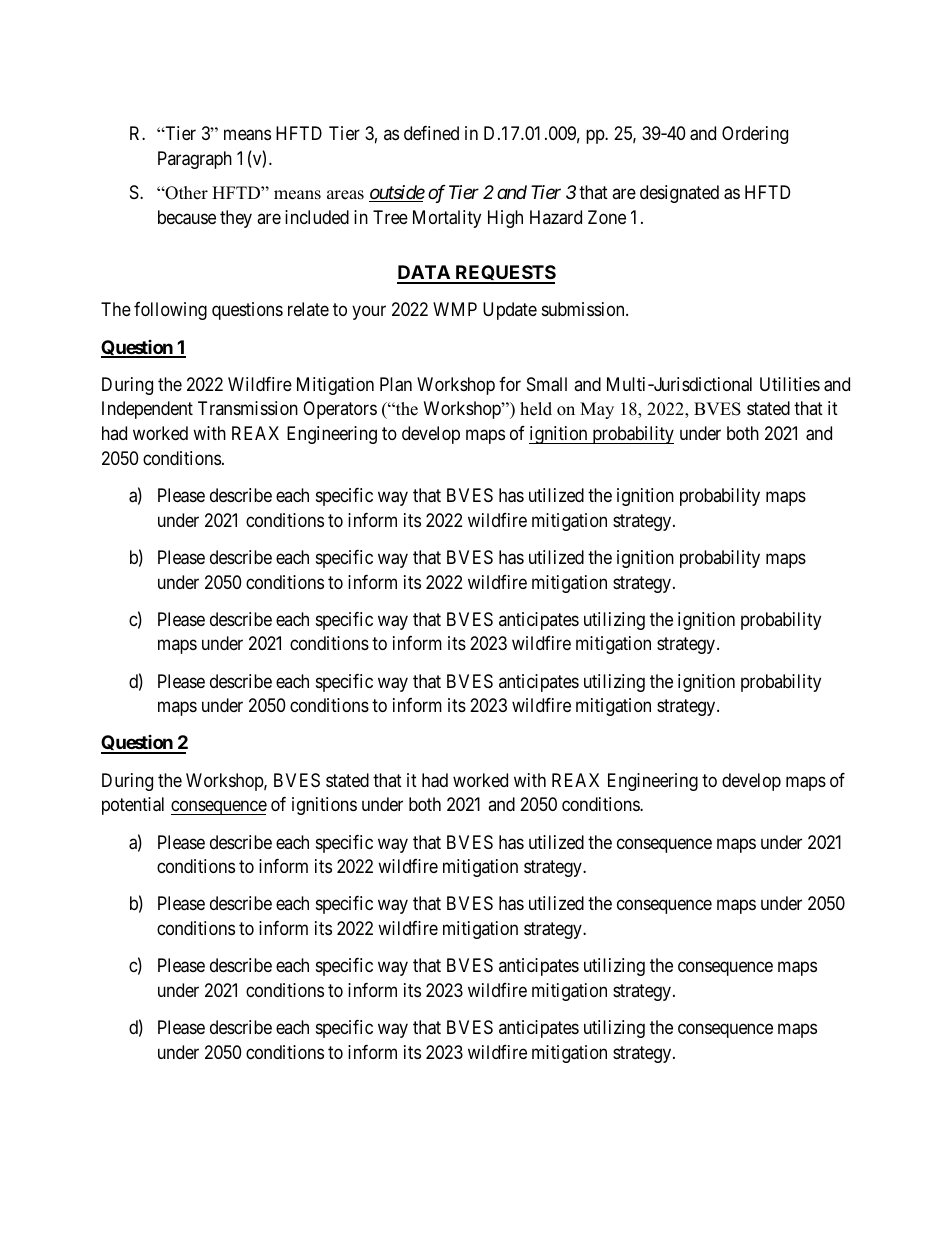 This screenshot has width=952, height=1233. What do you see at coordinates (195, 160) in the screenshot?
I see `Paragraph` at bounding box center [195, 160].
